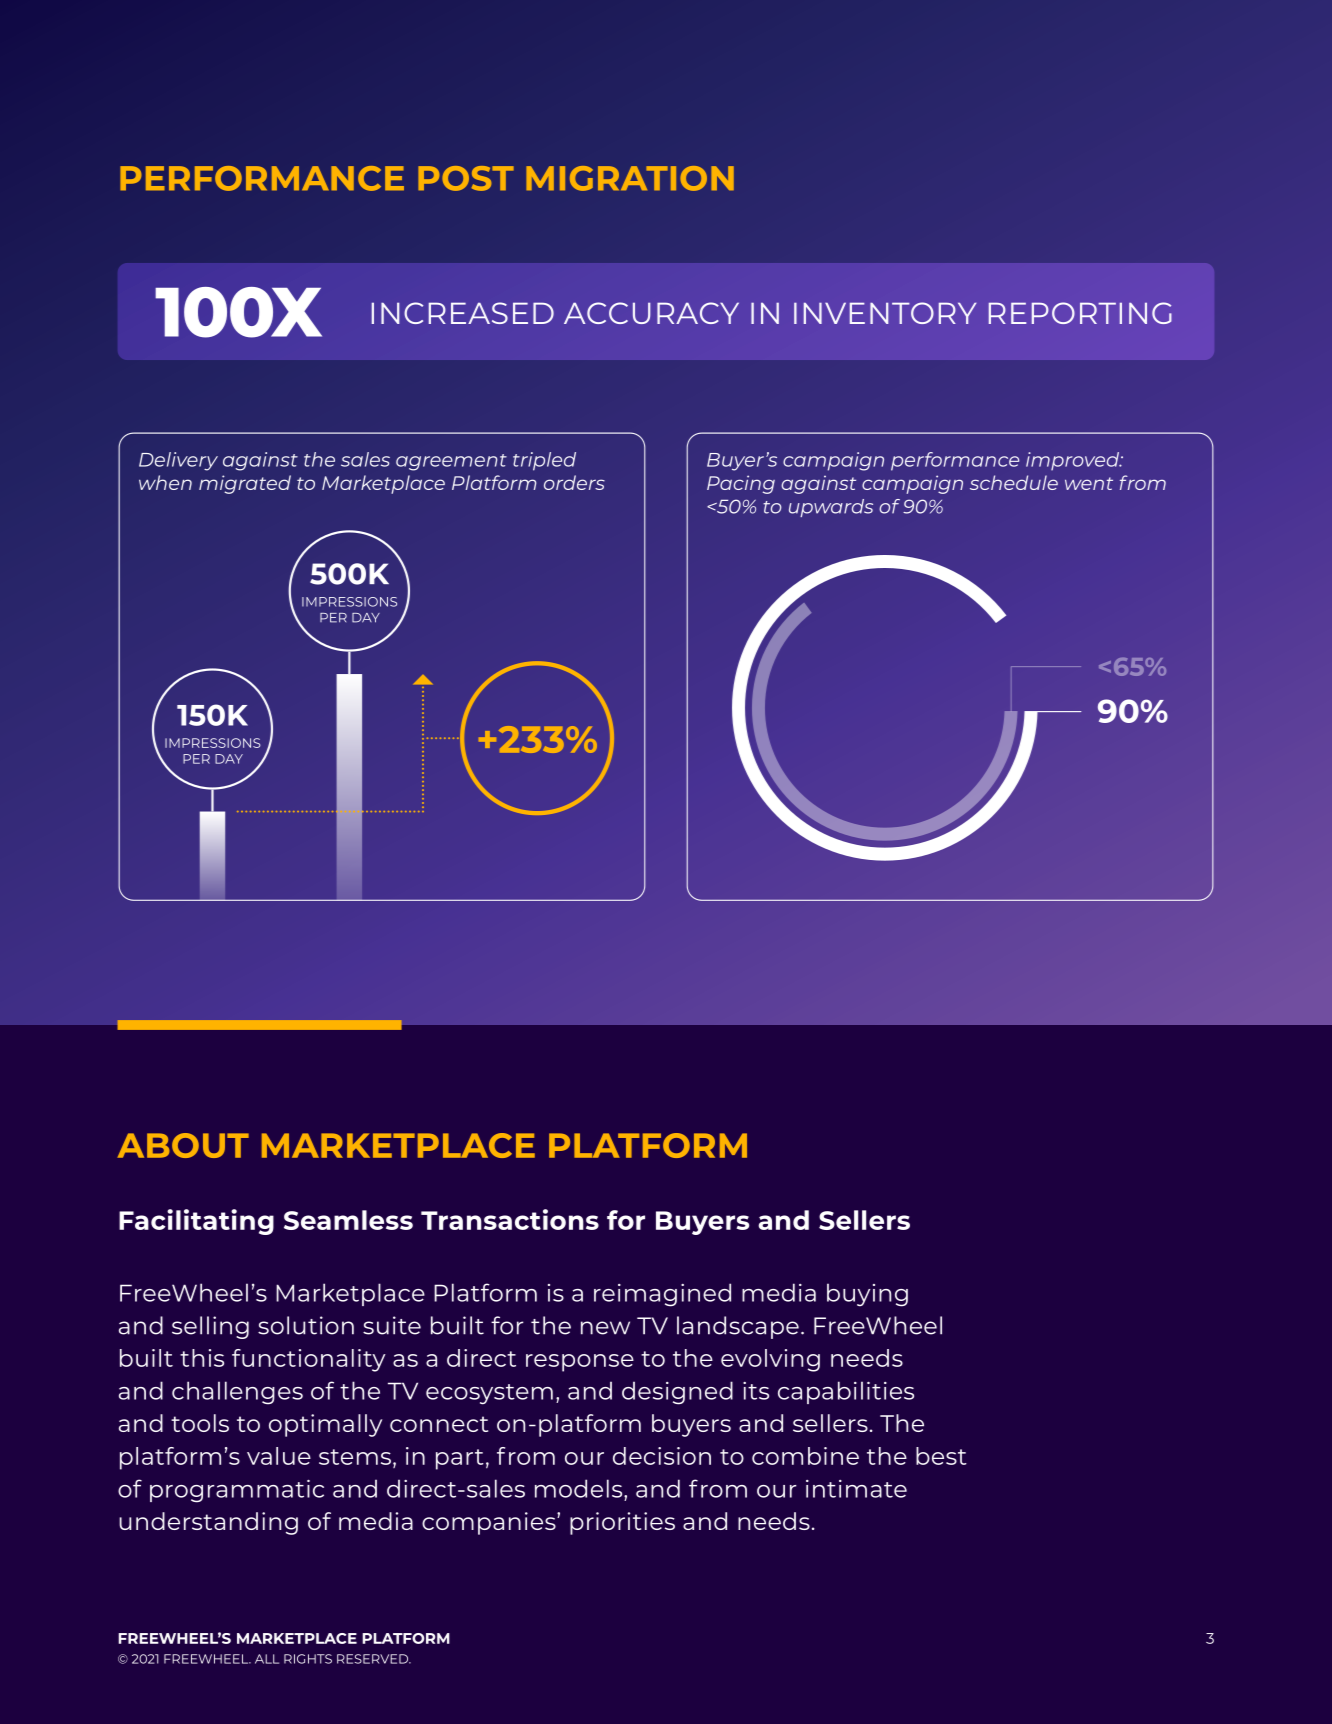 This screenshot has width=1332, height=1724. What do you see at coordinates (885, 313) in the screenshot?
I see `INVENTORY` at bounding box center [885, 313].
